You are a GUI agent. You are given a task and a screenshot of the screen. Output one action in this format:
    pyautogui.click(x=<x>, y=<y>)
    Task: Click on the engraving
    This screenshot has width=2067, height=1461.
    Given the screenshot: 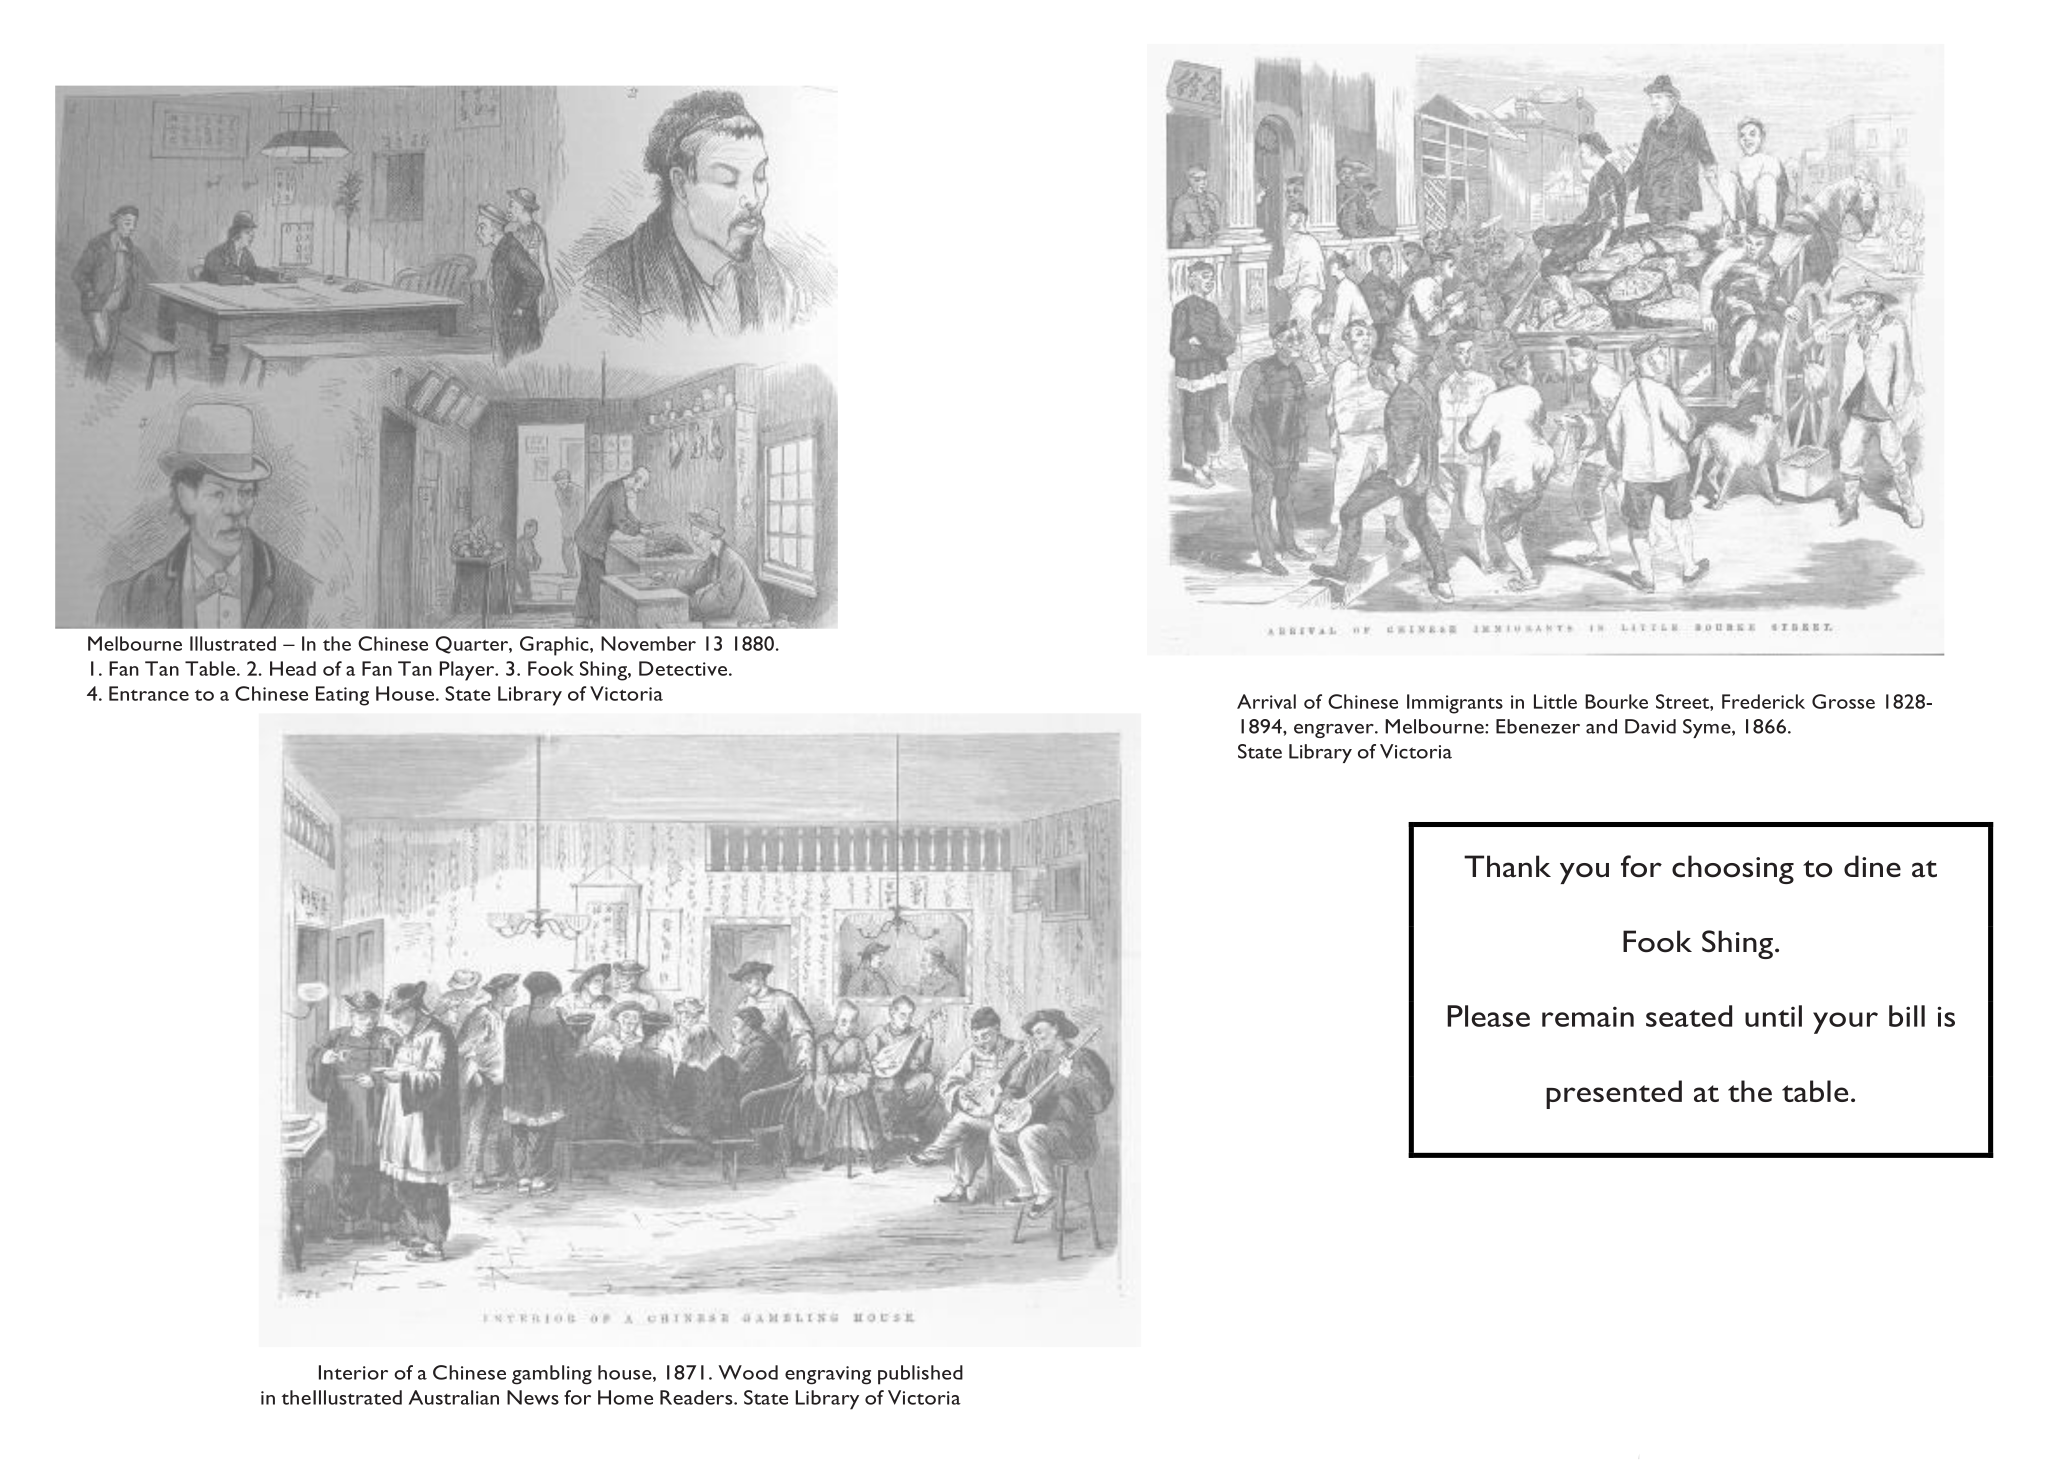 What is the action you would take?
    pyautogui.click(x=828, y=1375)
